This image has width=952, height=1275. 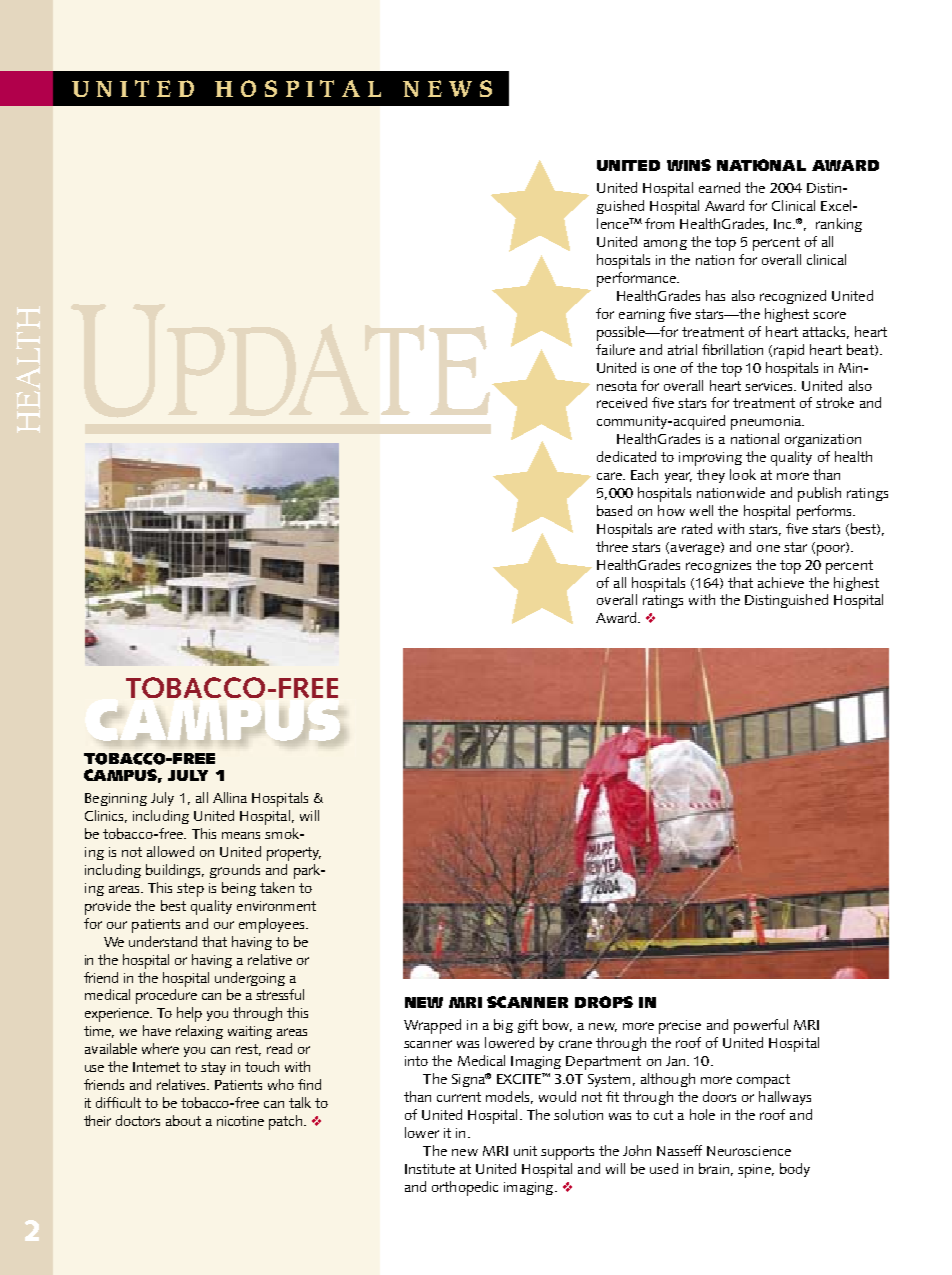 I want to click on three, so click(x=612, y=546).
